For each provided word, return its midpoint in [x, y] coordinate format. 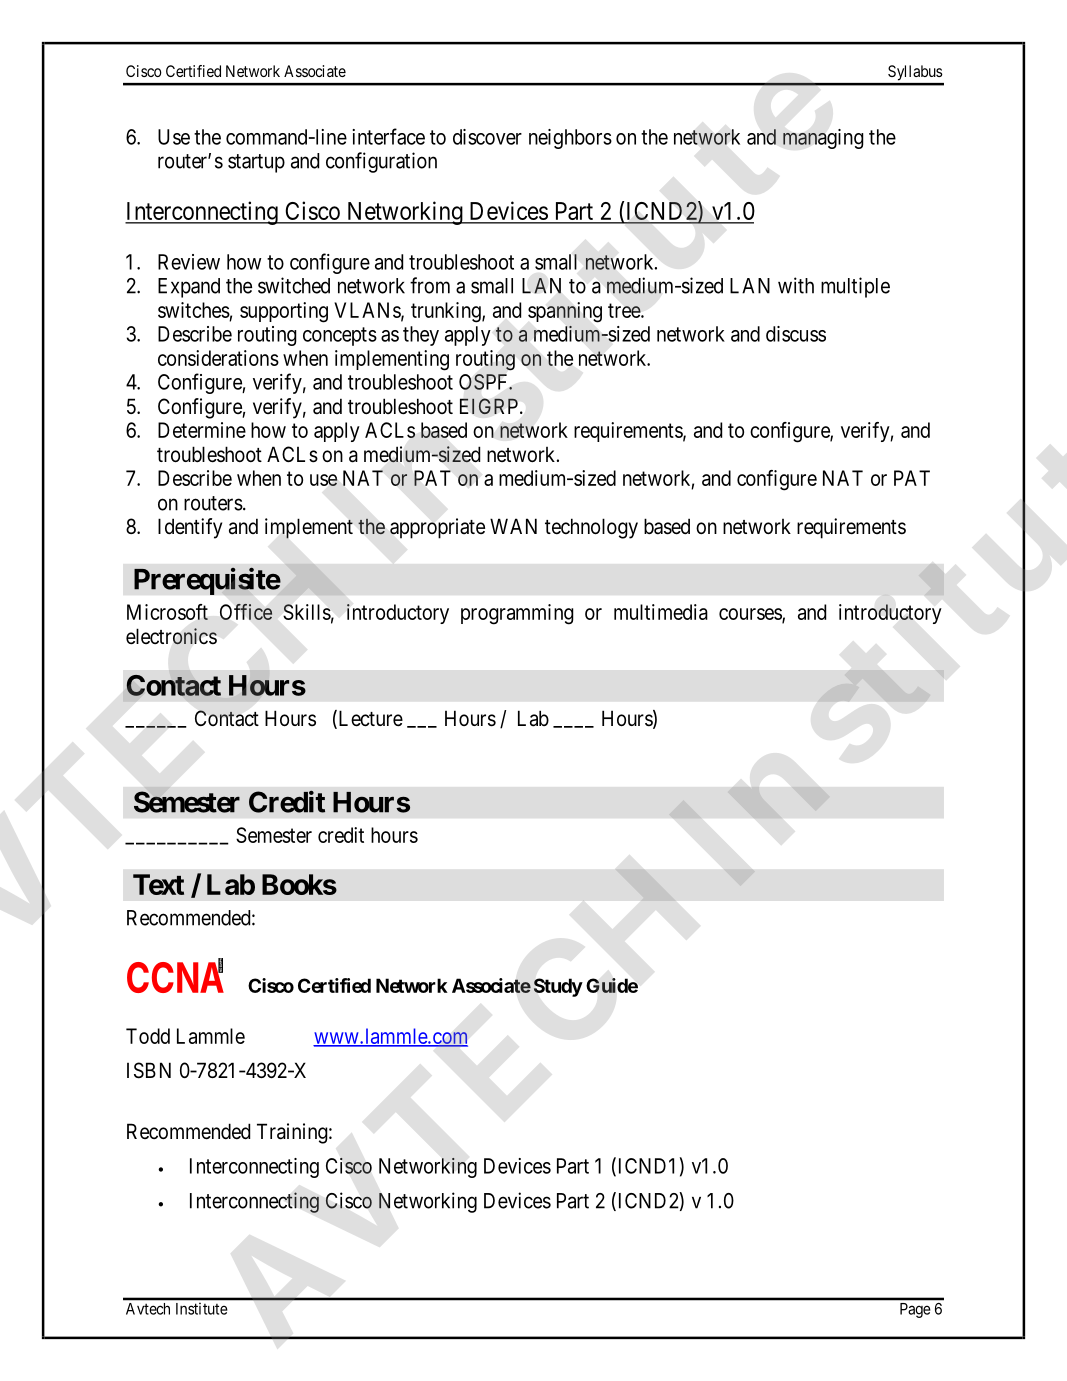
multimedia [661, 612]
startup [256, 163]
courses [751, 615]
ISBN [149, 1070]
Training [292, 1133]
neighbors [570, 139]
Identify [190, 528]
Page [915, 1310]
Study [558, 987]
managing [823, 139]
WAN [513, 526]
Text [158, 884]
